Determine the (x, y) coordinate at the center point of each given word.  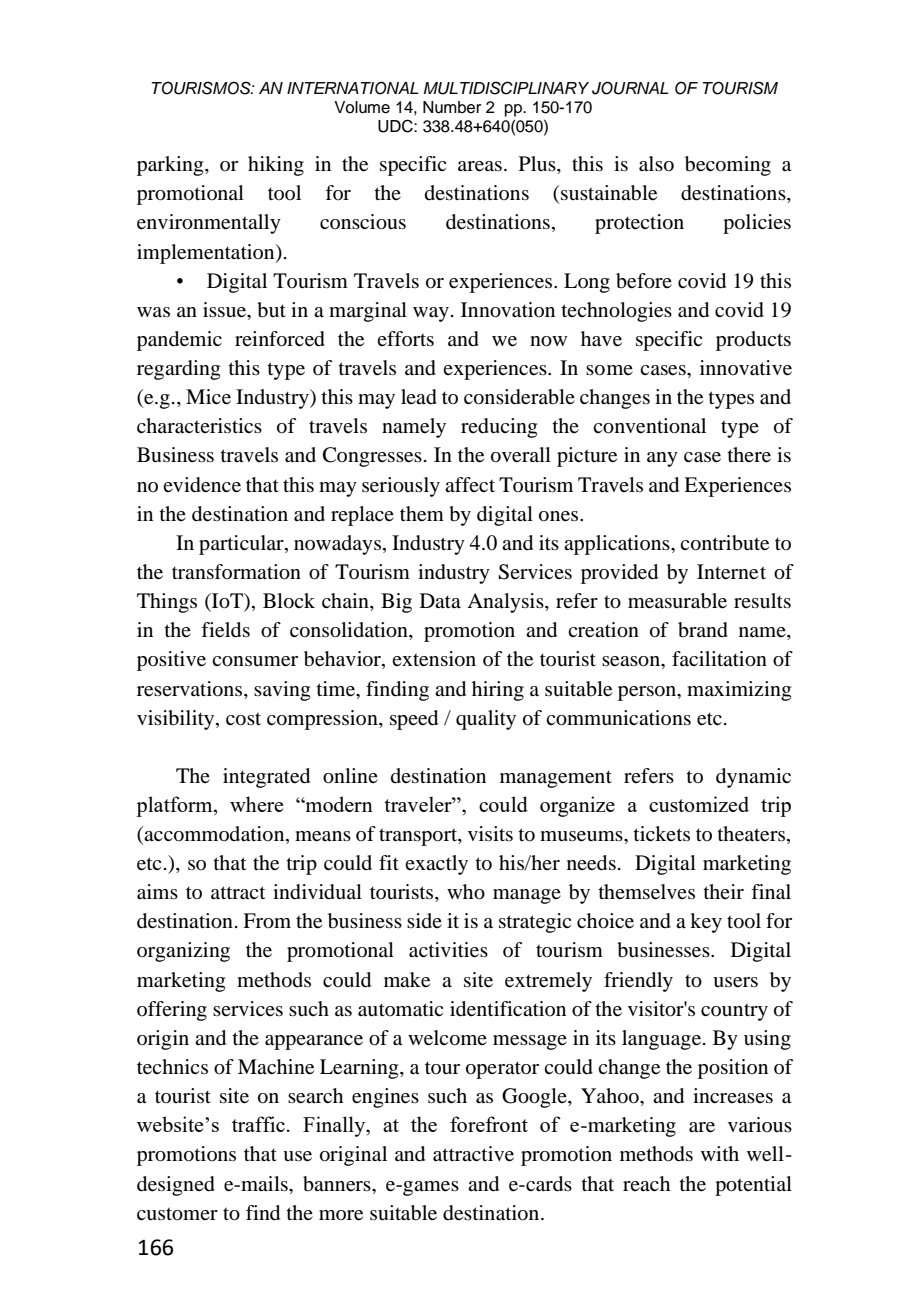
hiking (276, 166)
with (720, 1153)
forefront (489, 1124)
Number (452, 107)
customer (177, 1214)
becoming (728, 166)
